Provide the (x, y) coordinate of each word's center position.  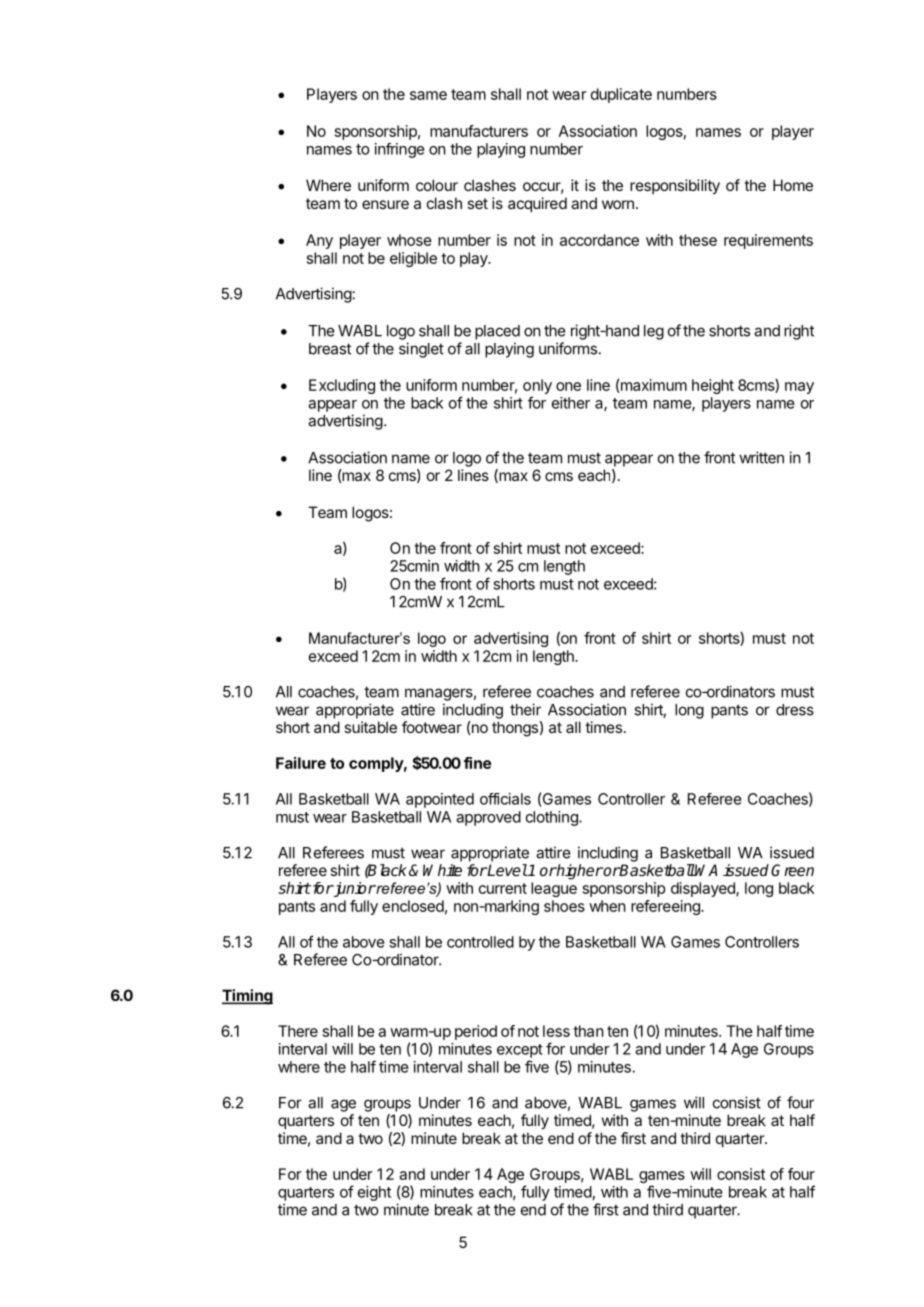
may (799, 388)
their (525, 709)
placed (497, 332)
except (520, 1051)
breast (330, 349)
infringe (400, 150)
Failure (301, 763)
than (588, 1031)
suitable (370, 727)
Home (793, 185)
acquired (537, 204)
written (761, 457)
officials (505, 799)
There (298, 1031)
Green (792, 870)
